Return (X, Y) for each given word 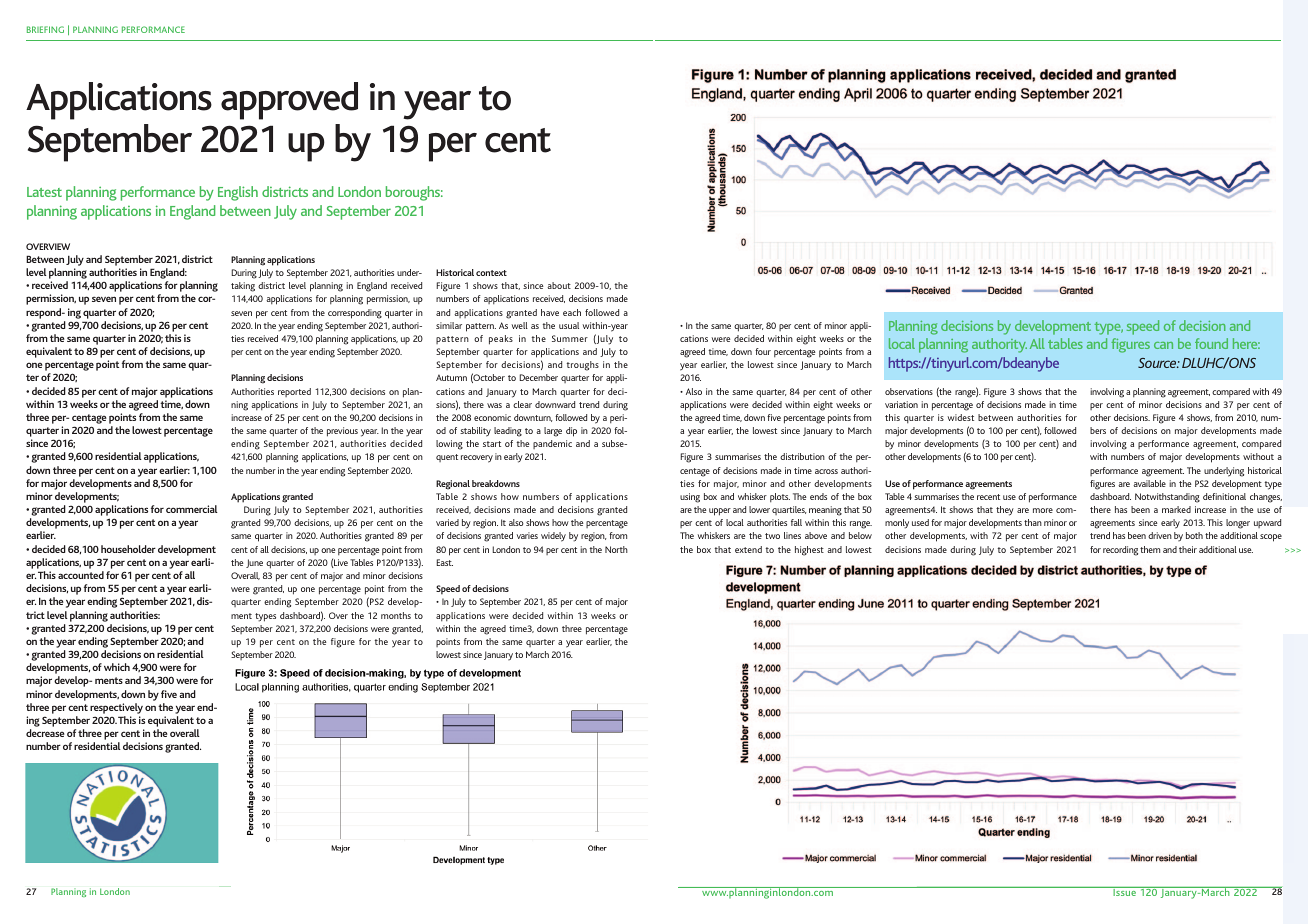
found (1211, 343)
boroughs (414, 193)
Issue (1124, 891)
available (1149, 483)
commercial (192, 509)
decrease (45, 733)
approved (289, 101)
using (690, 498)
